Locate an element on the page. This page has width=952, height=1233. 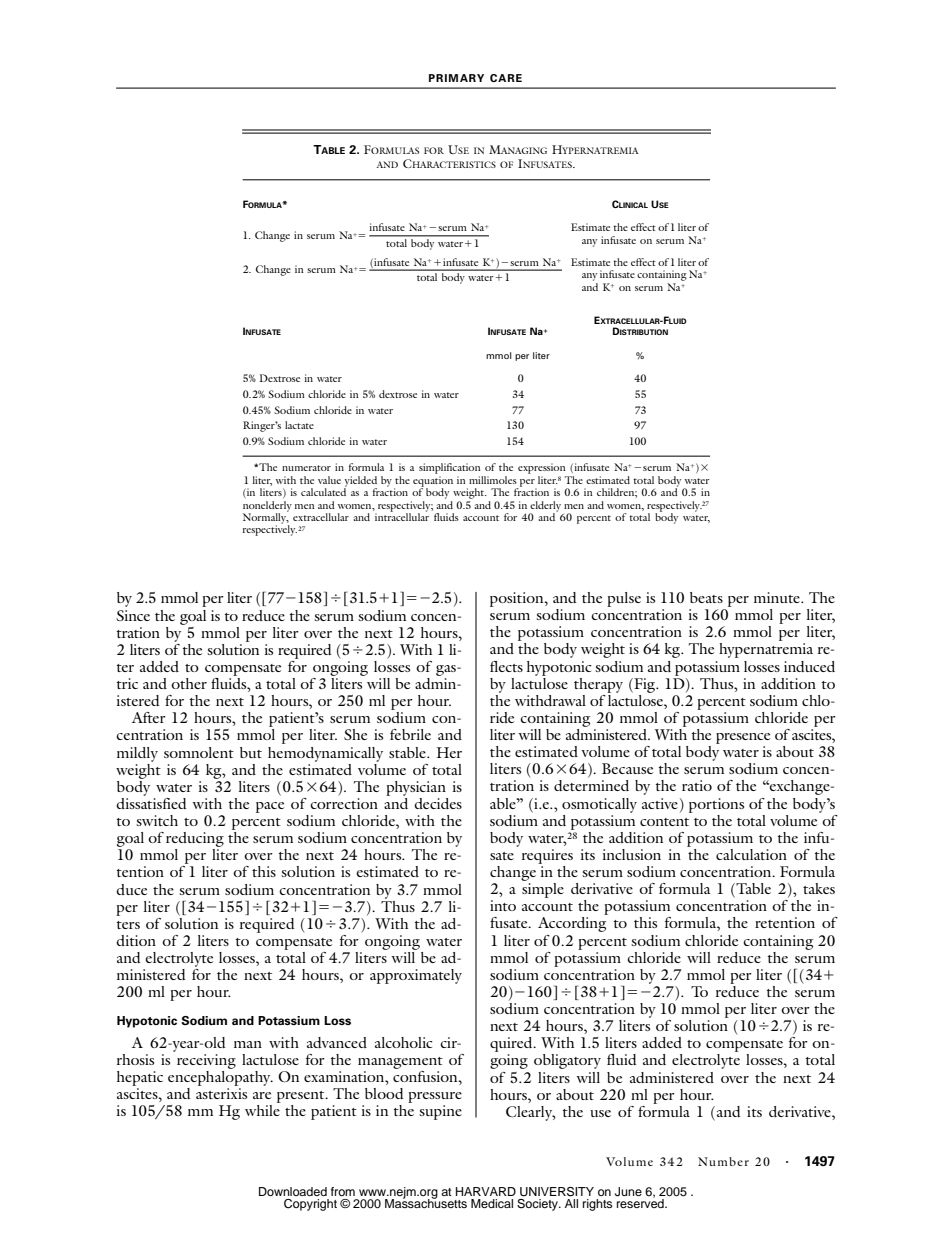
simplification is located at coordinates (450, 468).
